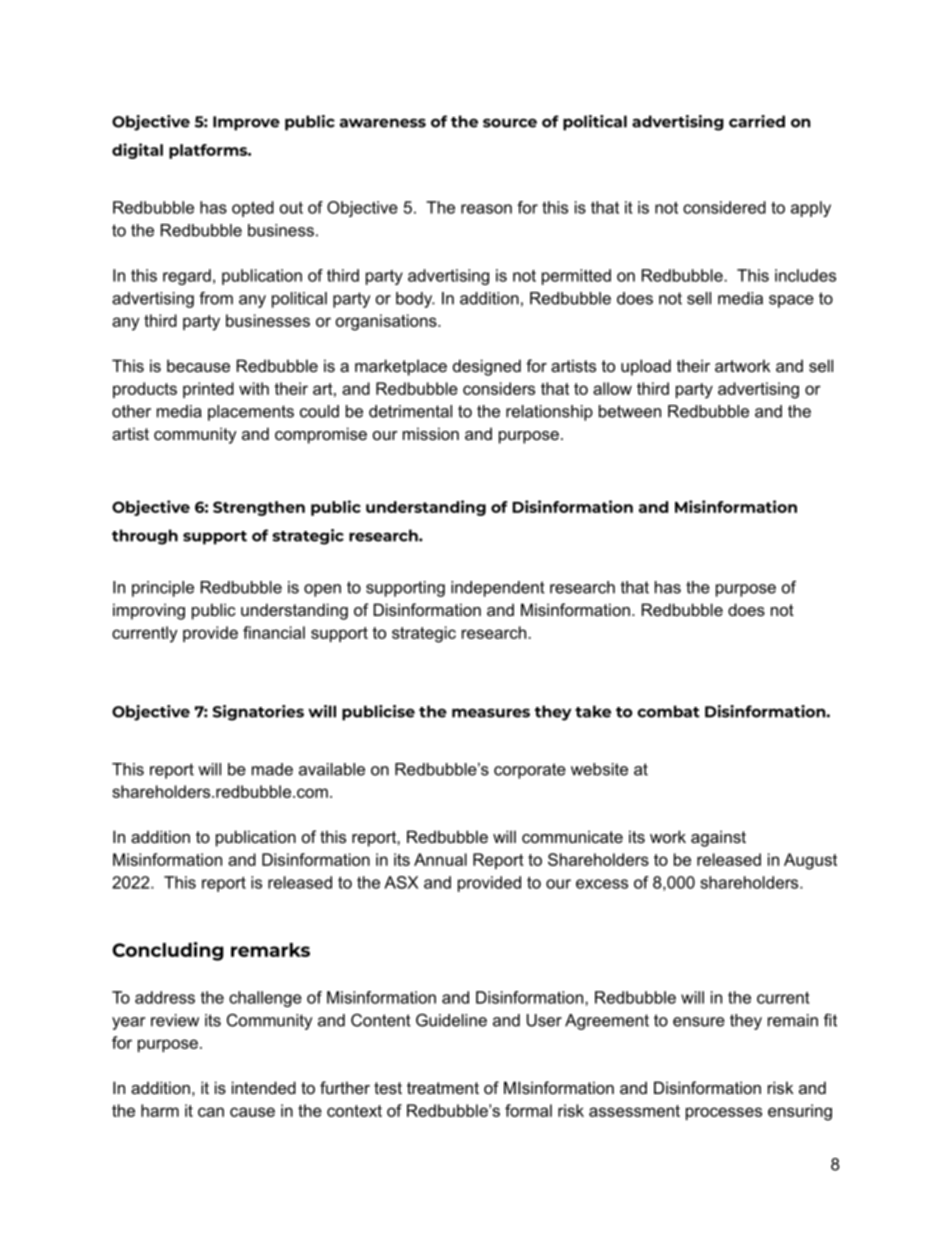  I want to click on Signatories, so click(258, 713).
